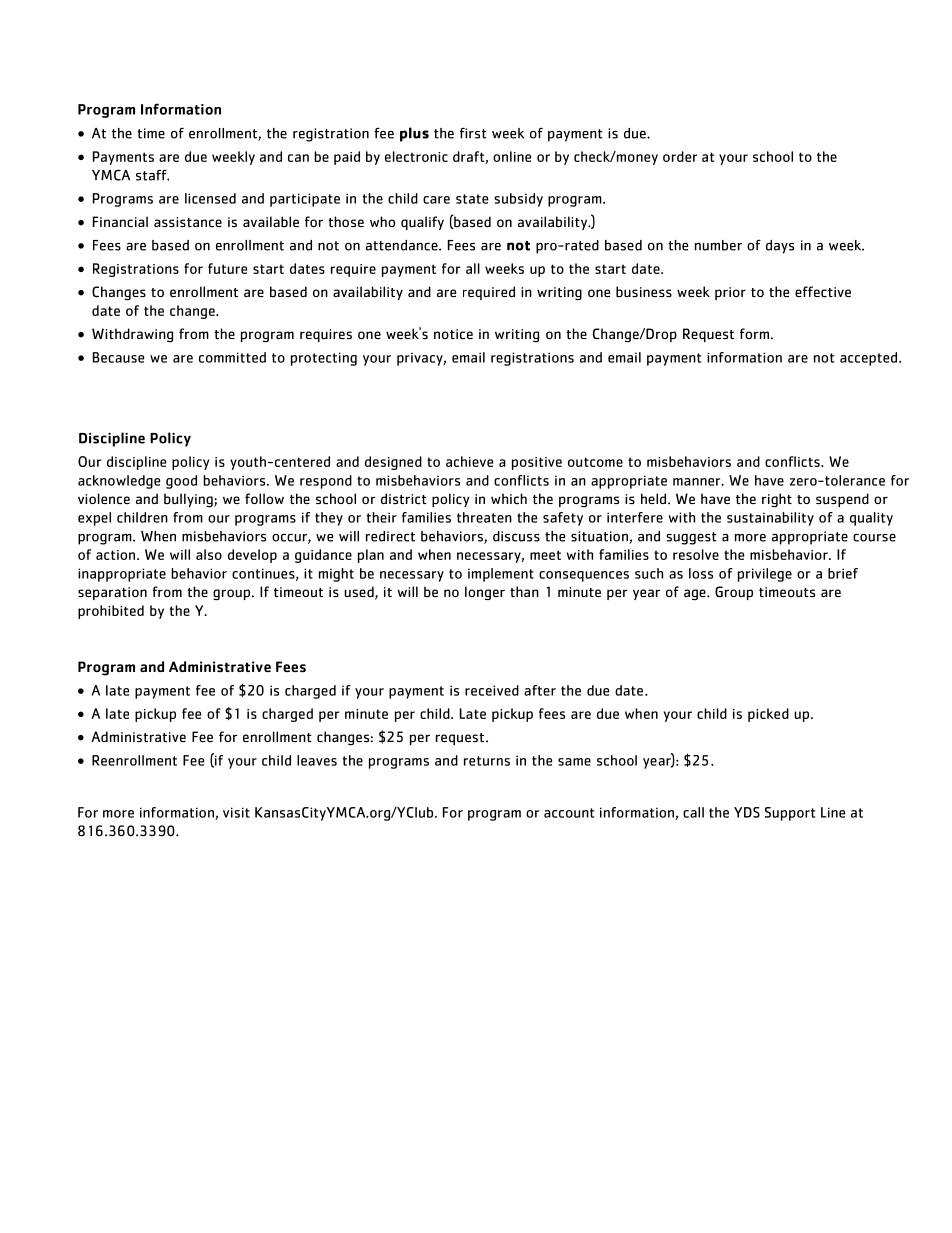 Image resolution: width=952 pixels, height=1233 pixels. I want to click on licensed, so click(210, 198).
